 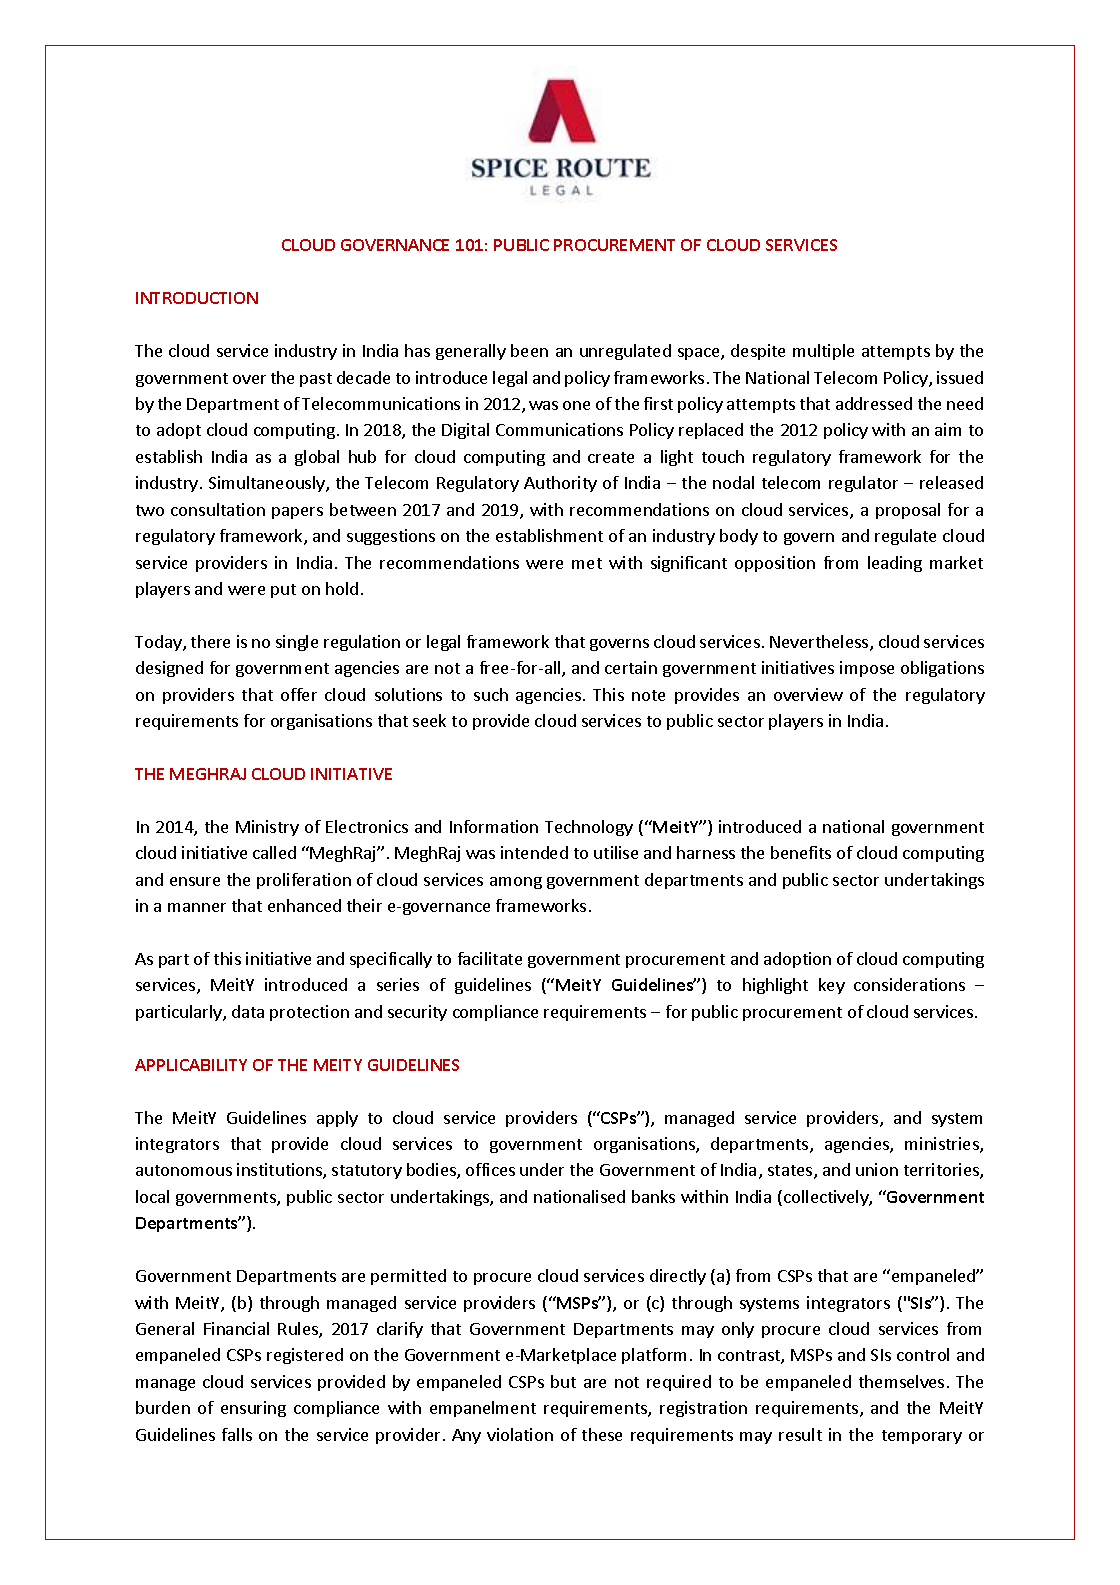 What do you see at coordinates (589, 828) in the screenshot?
I see `Technology` at bounding box center [589, 828].
